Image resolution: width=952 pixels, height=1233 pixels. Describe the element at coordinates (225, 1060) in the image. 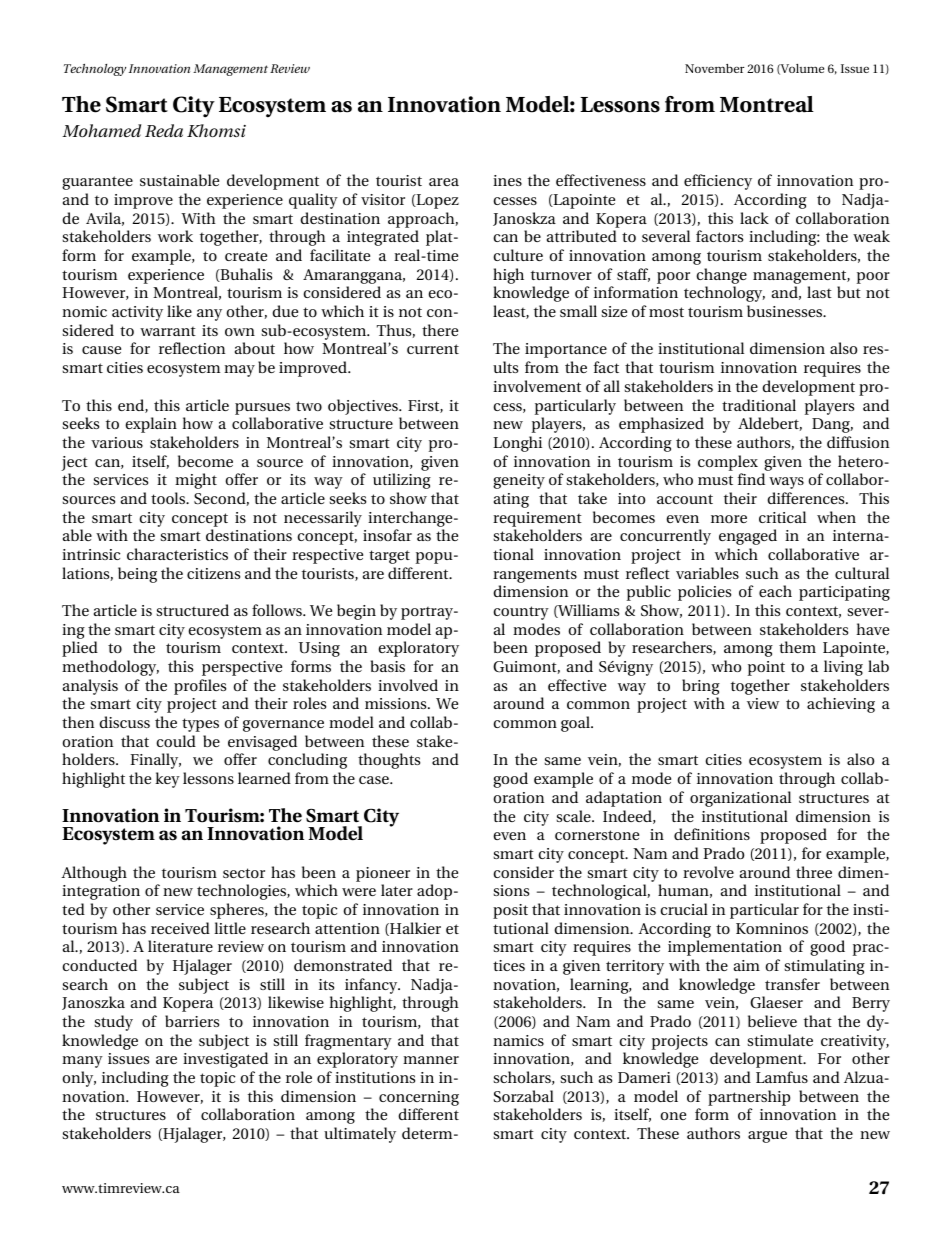

I see `investigated` at that location.
